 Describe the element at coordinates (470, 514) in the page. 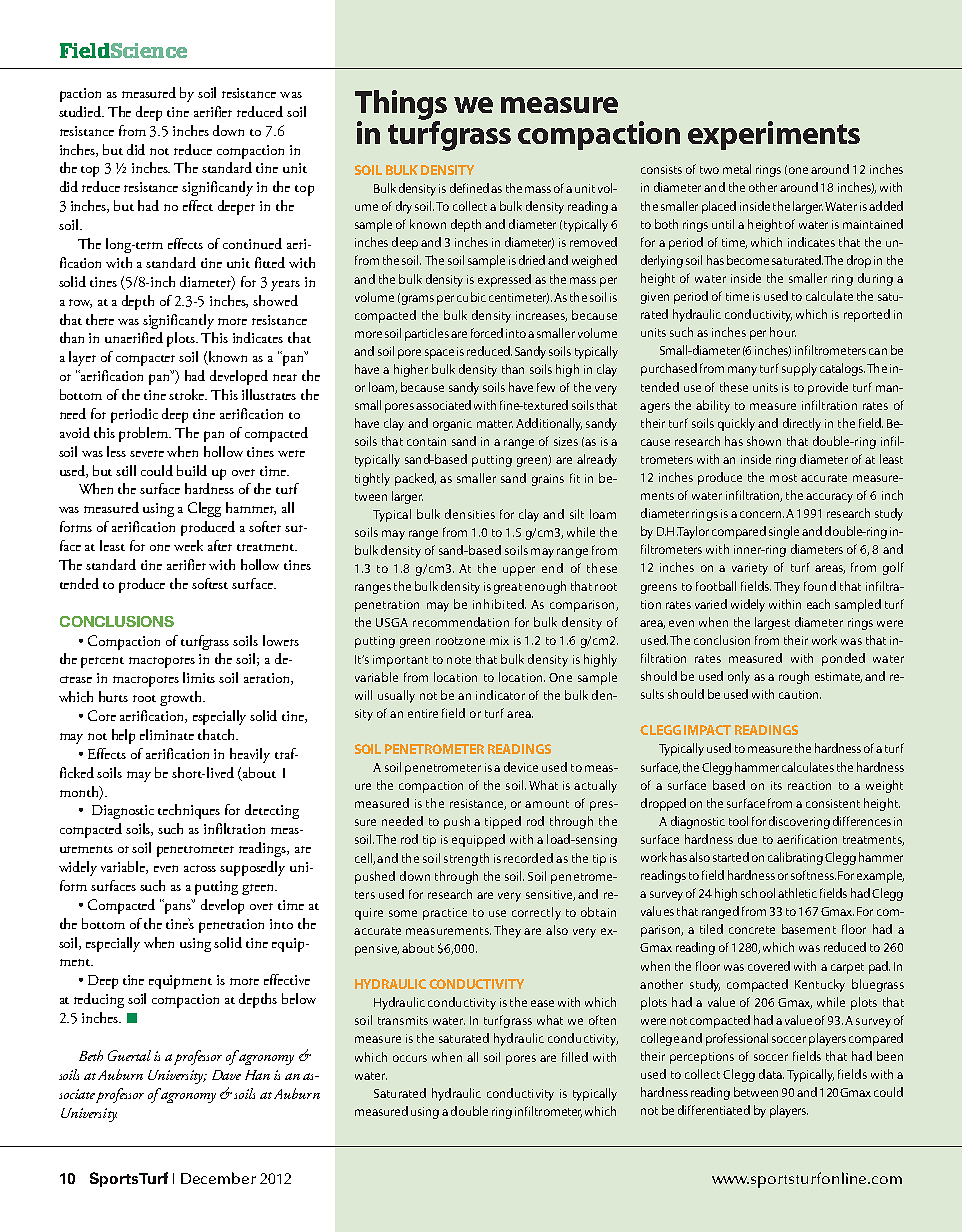

I see `densities` at that location.
